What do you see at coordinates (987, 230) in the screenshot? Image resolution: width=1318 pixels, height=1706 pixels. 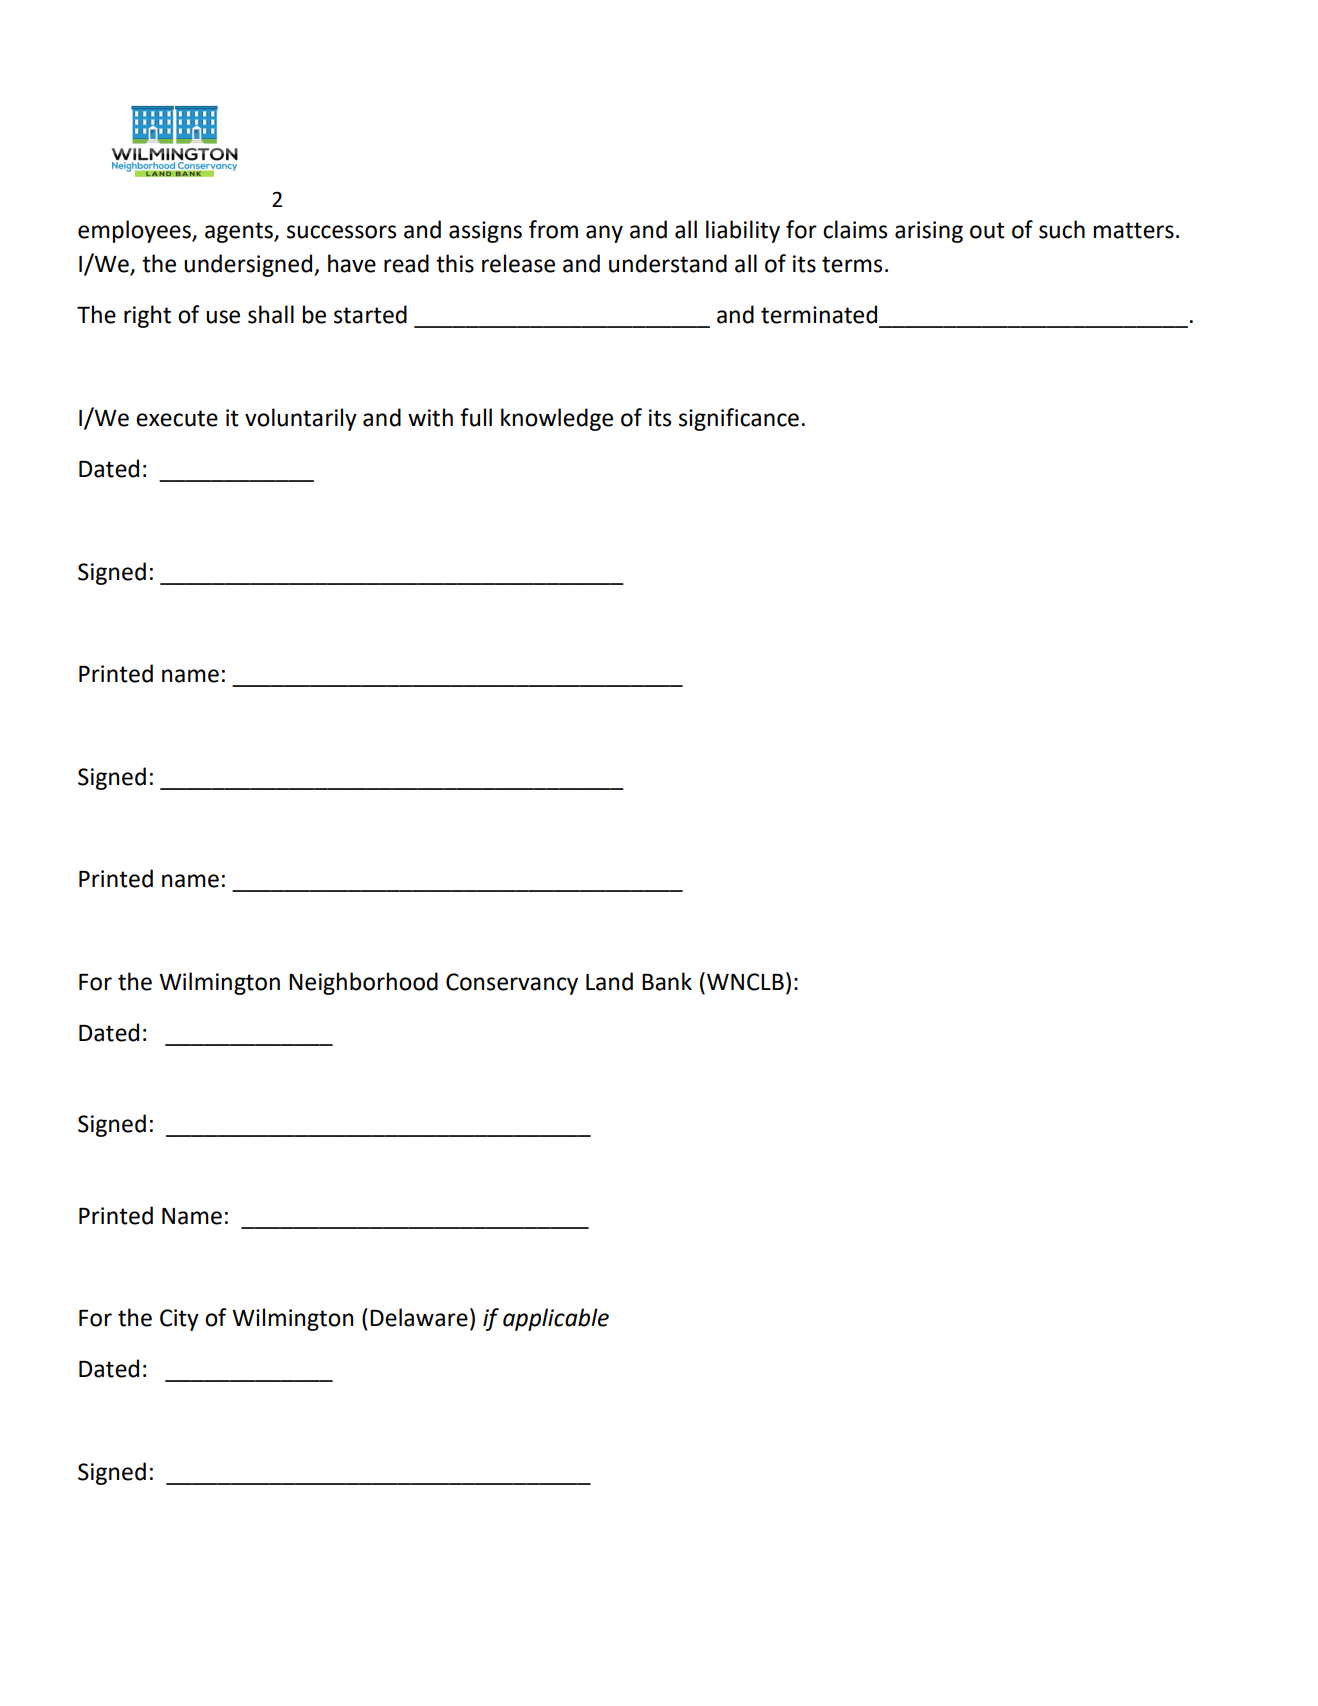 I see `out` at bounding box center [987, 230].
